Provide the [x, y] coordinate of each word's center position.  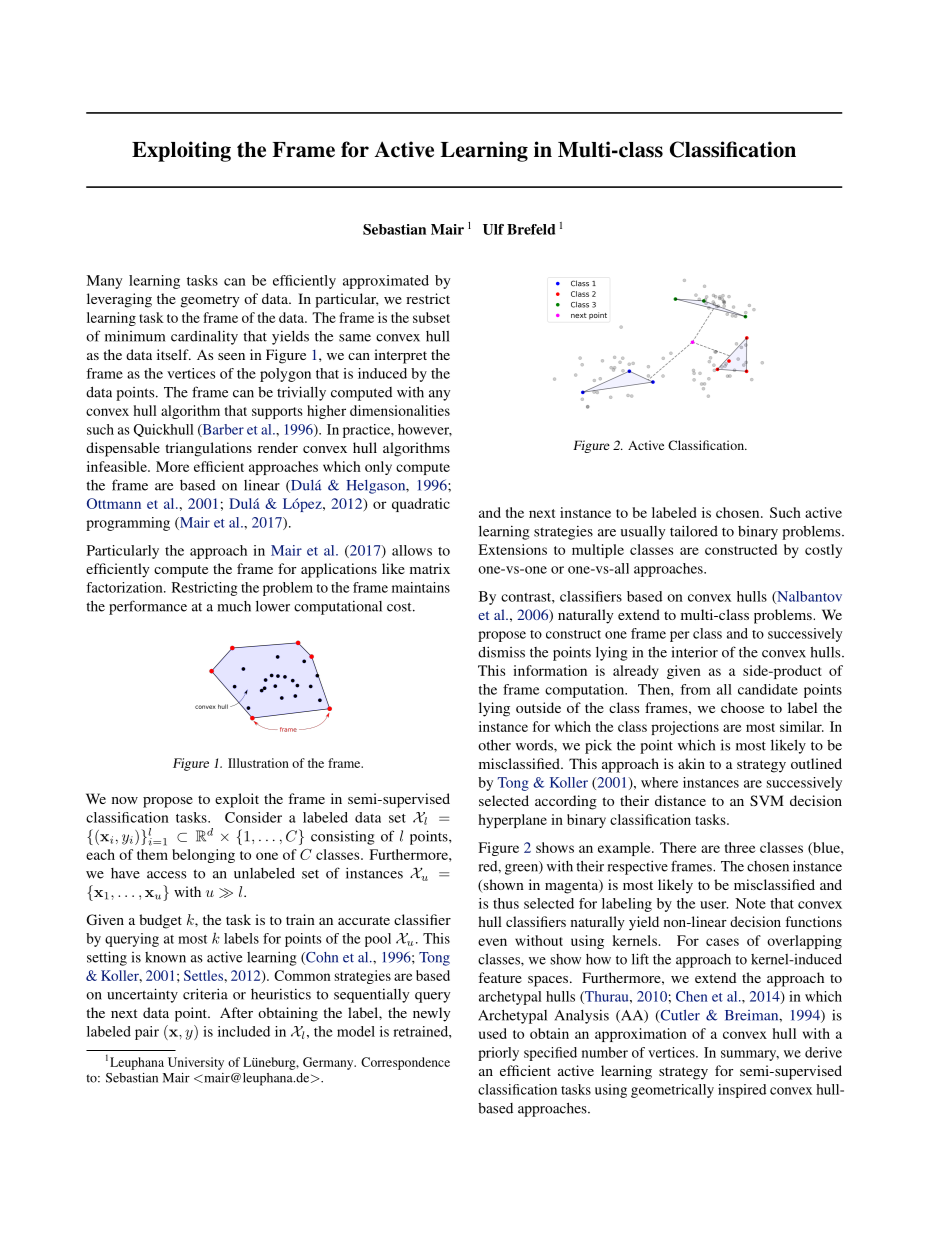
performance [148, 607]
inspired [742, 1091]
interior [695, 652]
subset [431, 317]
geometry [210, 301]
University [196, 1063]
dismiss [501, 652]
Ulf [493, 229]
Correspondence [405, 1063]
